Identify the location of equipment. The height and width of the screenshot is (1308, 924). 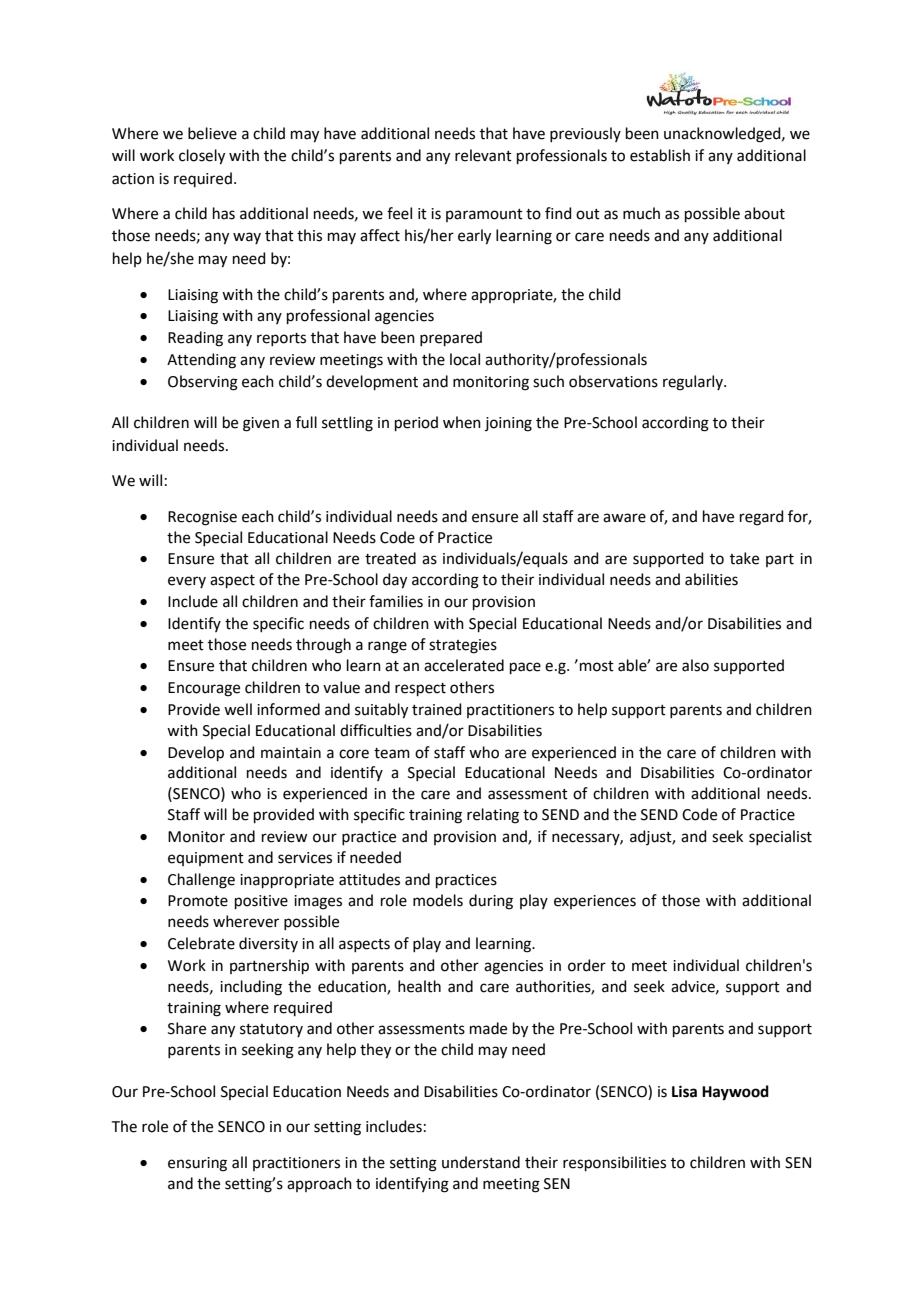
(206, 859).
